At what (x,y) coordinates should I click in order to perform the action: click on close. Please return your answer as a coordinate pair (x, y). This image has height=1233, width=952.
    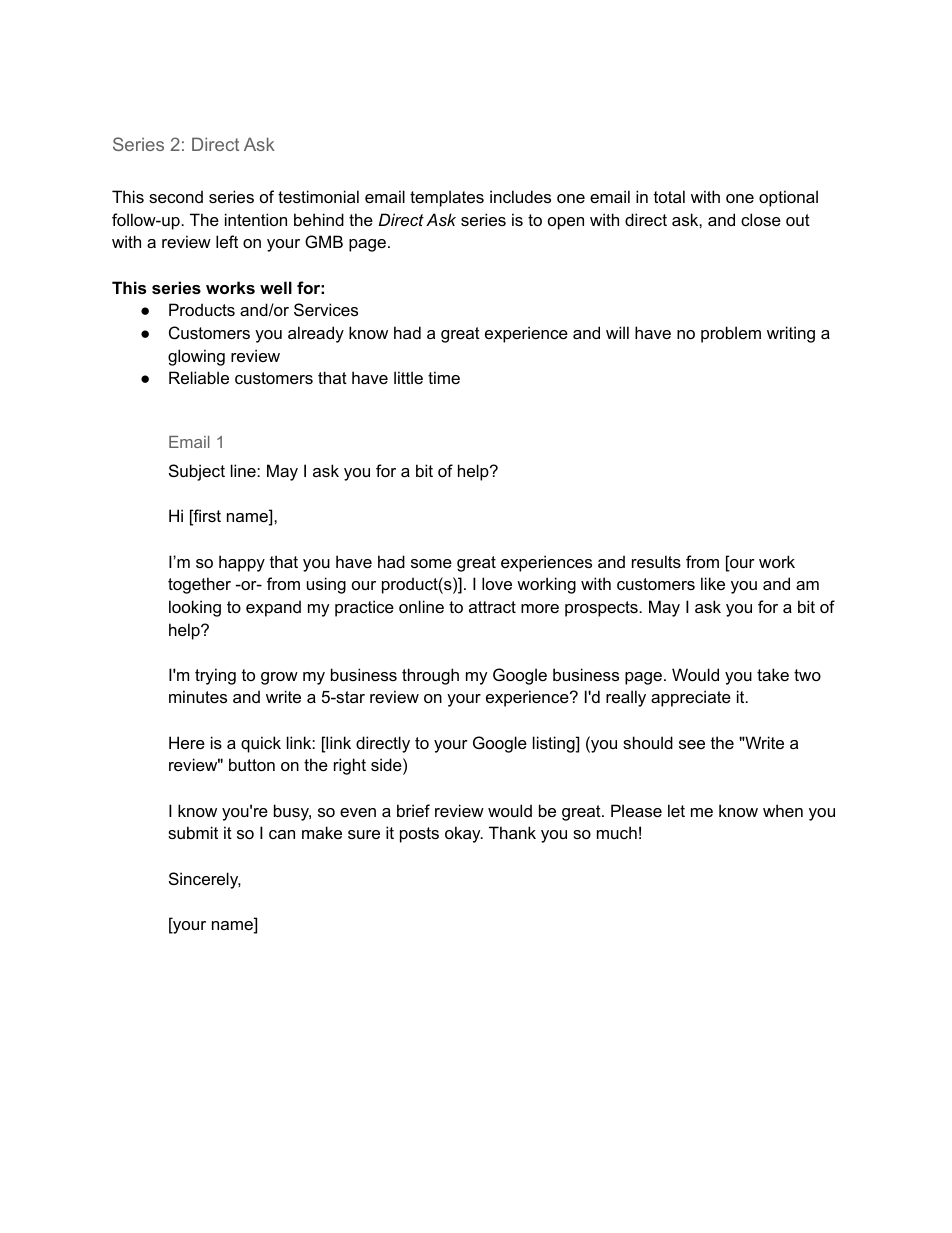
    Looking at the image, I should click on (761, 219).
